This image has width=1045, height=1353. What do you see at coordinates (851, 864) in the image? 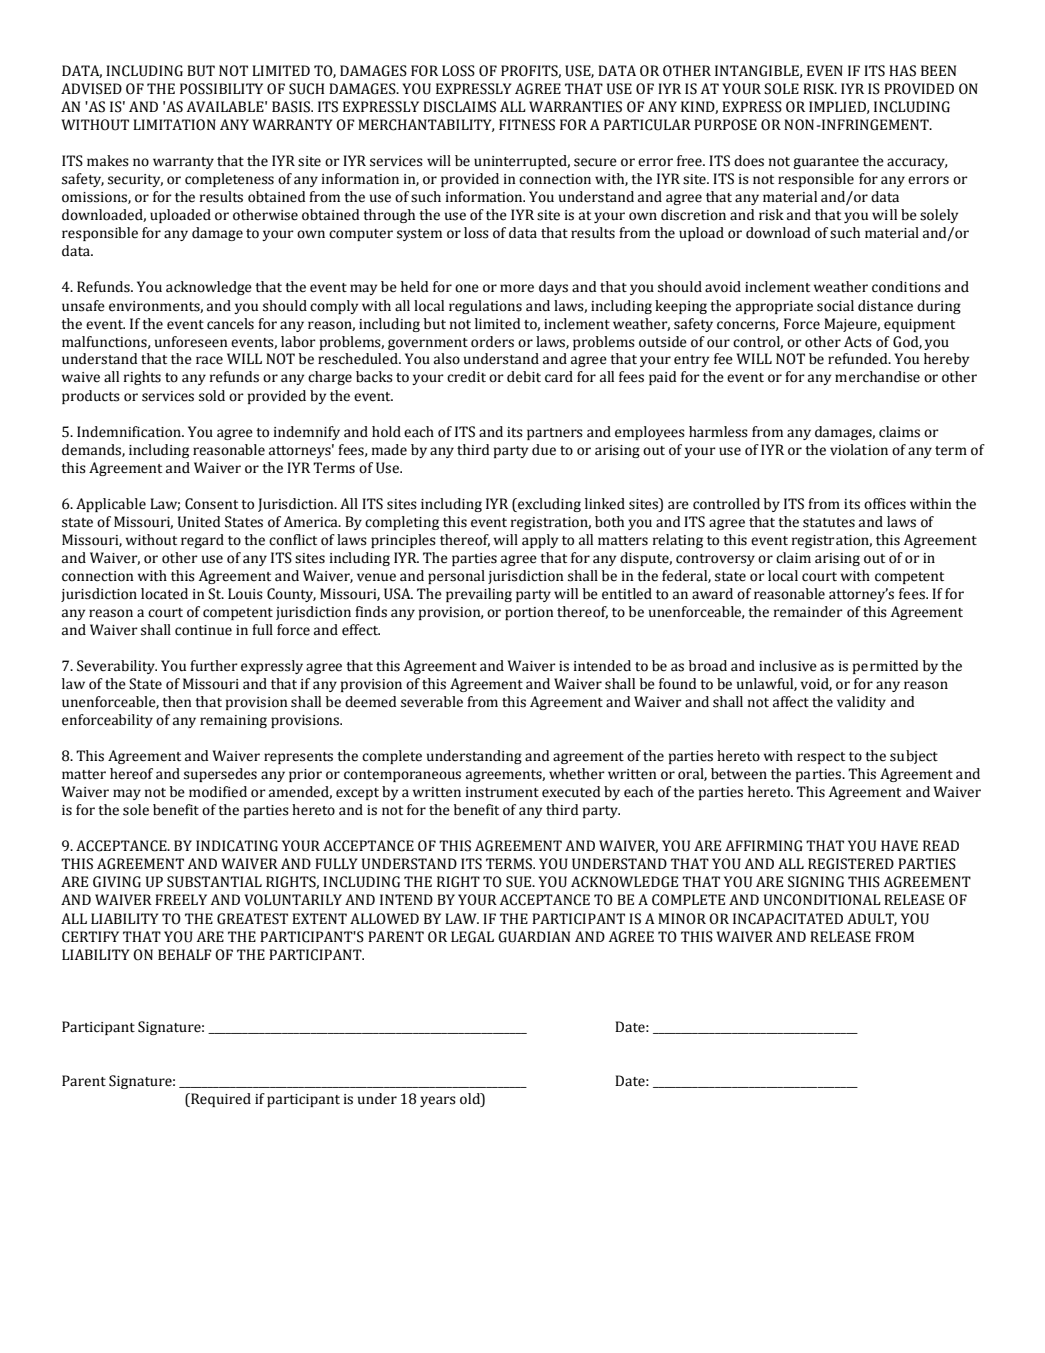
I see `REGISTERED` at bounding box center [851, 864].
